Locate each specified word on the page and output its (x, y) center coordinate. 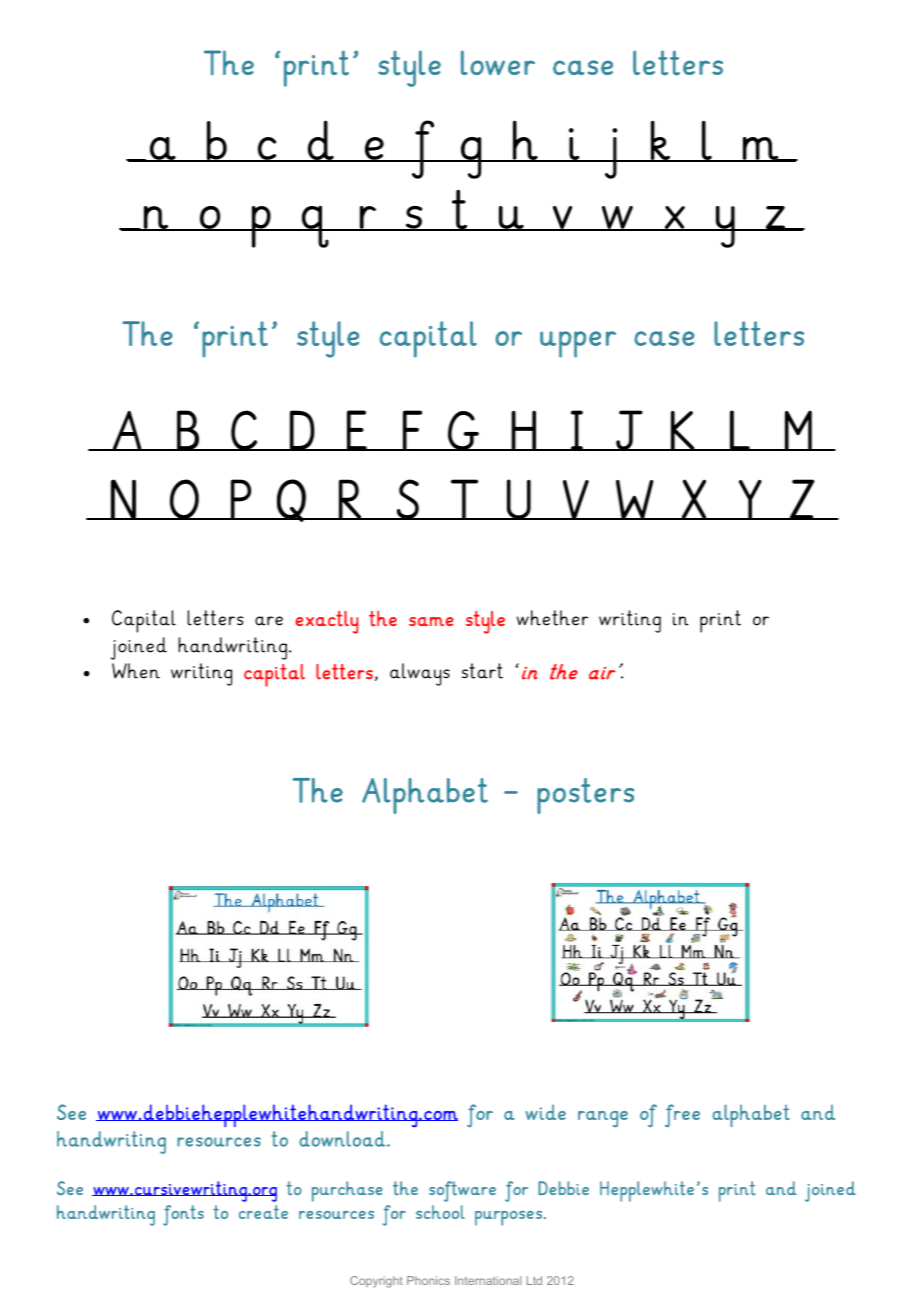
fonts (183, 1215)
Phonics (428, 1280)
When (136, 671)
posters (585, 796)
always (420, 674)
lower (498, 62)
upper (578, 344)
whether (553, 618)
